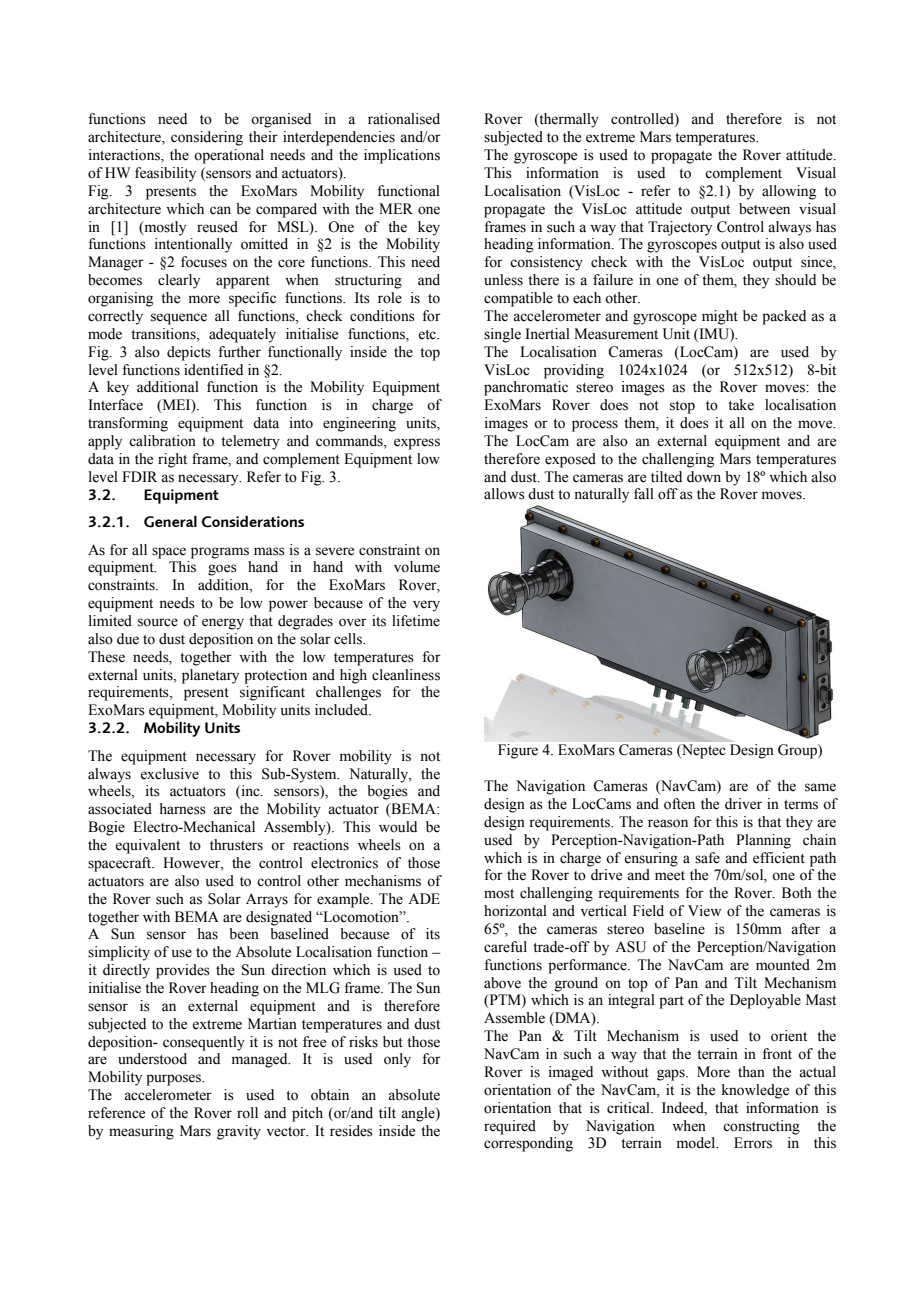  What do you see at coordinates (518, 751) in the screenshot?
I see `Figure` at bounding box center [518, 751].
